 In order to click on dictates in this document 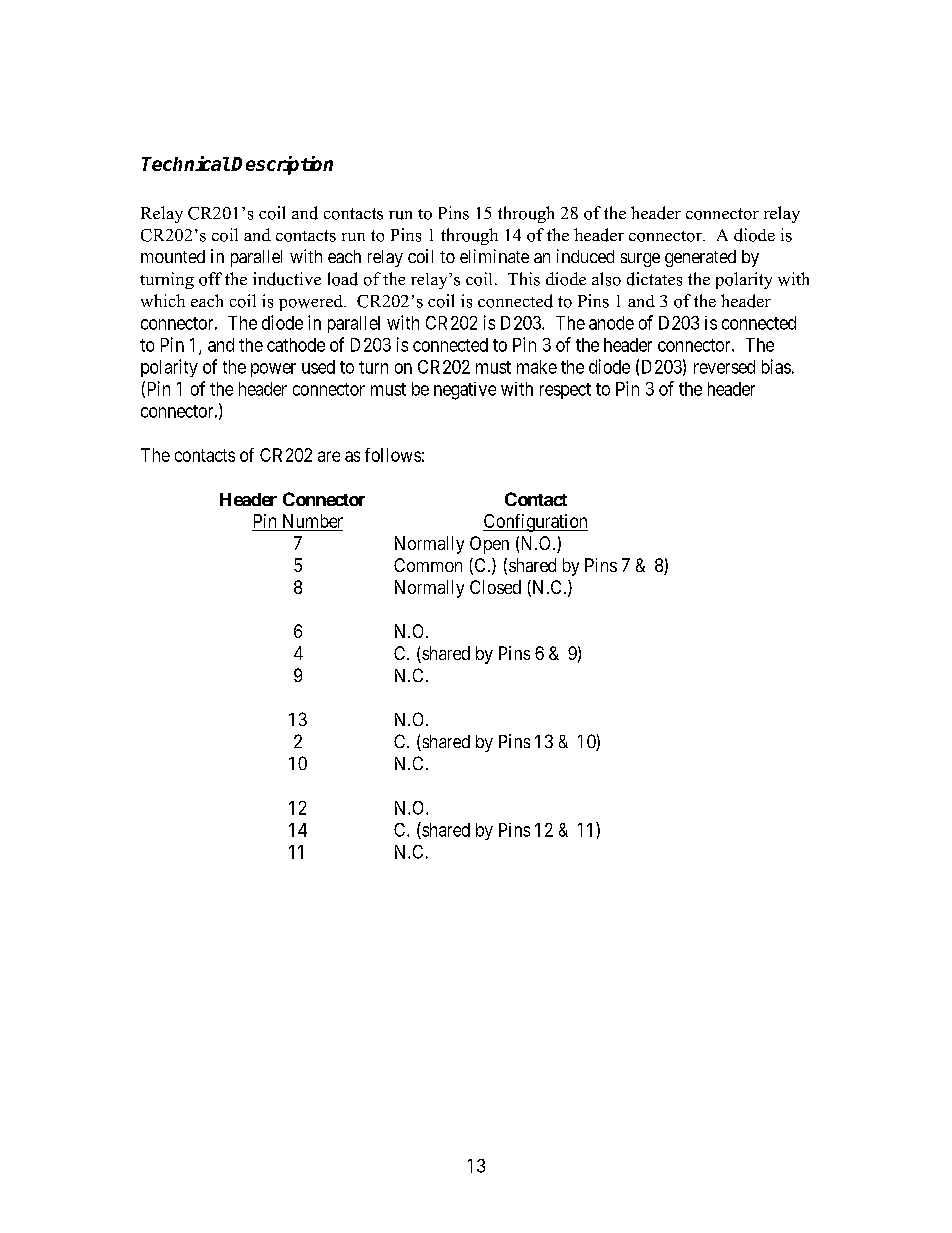, I will do `click(654, 279)`.
